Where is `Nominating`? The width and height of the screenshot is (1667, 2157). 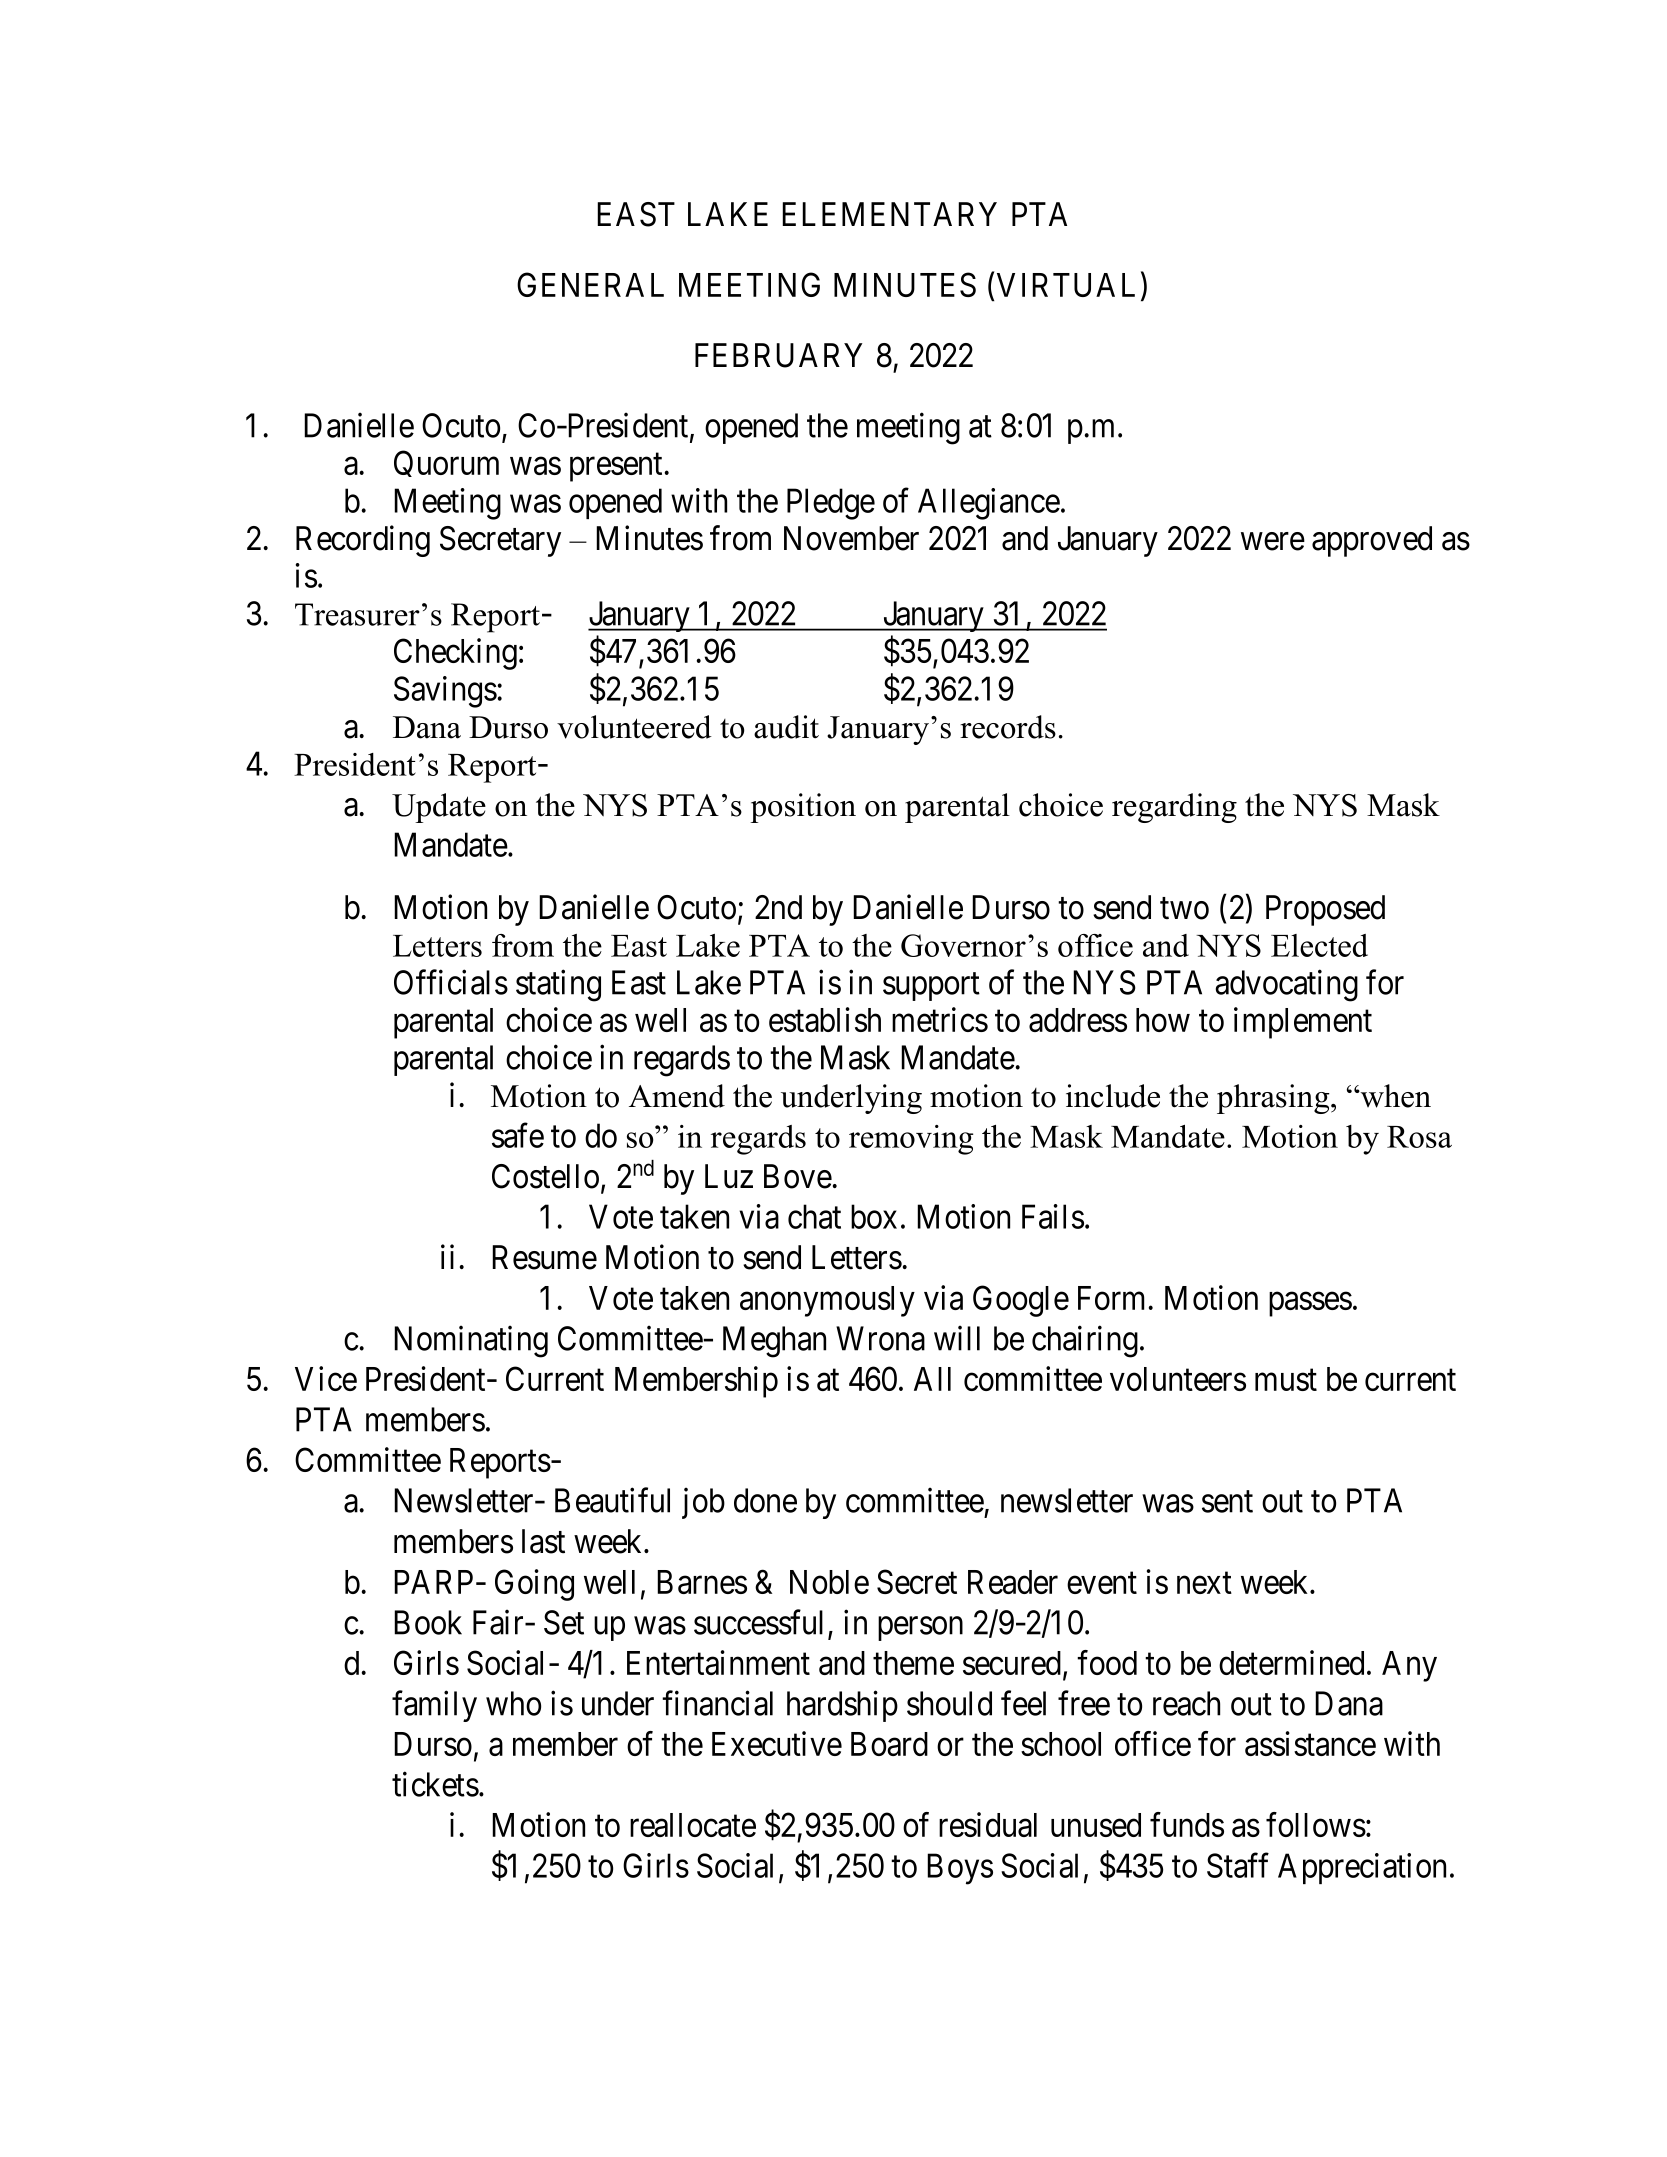
Nominating is located at coordinates (471, 1341).
